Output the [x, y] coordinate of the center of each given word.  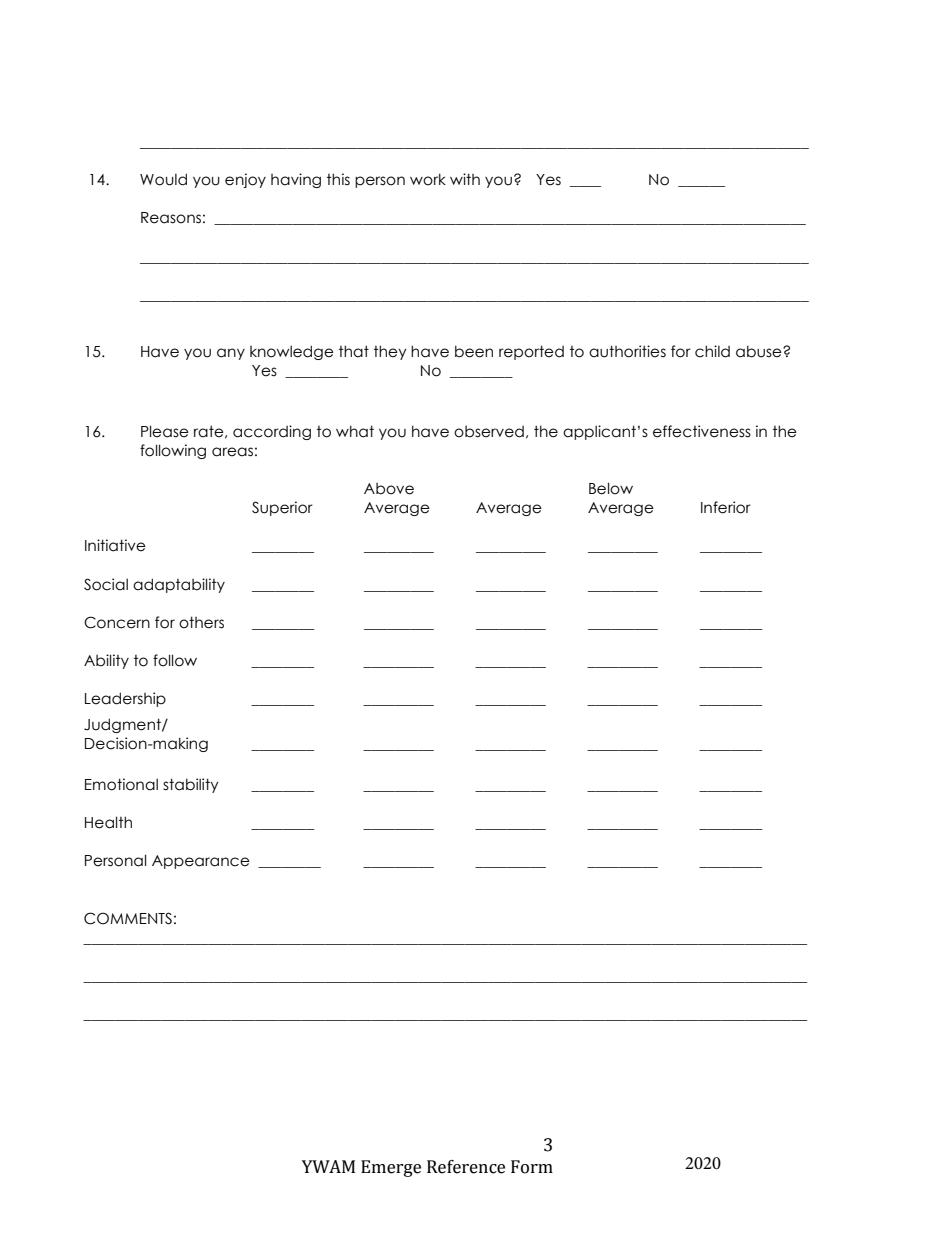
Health [108, 822]
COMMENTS [128, 918]
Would [163, 179]
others [201, 622]
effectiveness [702, 431]
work [428, 179]
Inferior [726, 507]
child [712, 351]
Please [165, 431]
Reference [466, 1167]
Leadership [125, 699]
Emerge [391, 1168]
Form [532, 1167]
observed [489, 432]
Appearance [201, 862]
